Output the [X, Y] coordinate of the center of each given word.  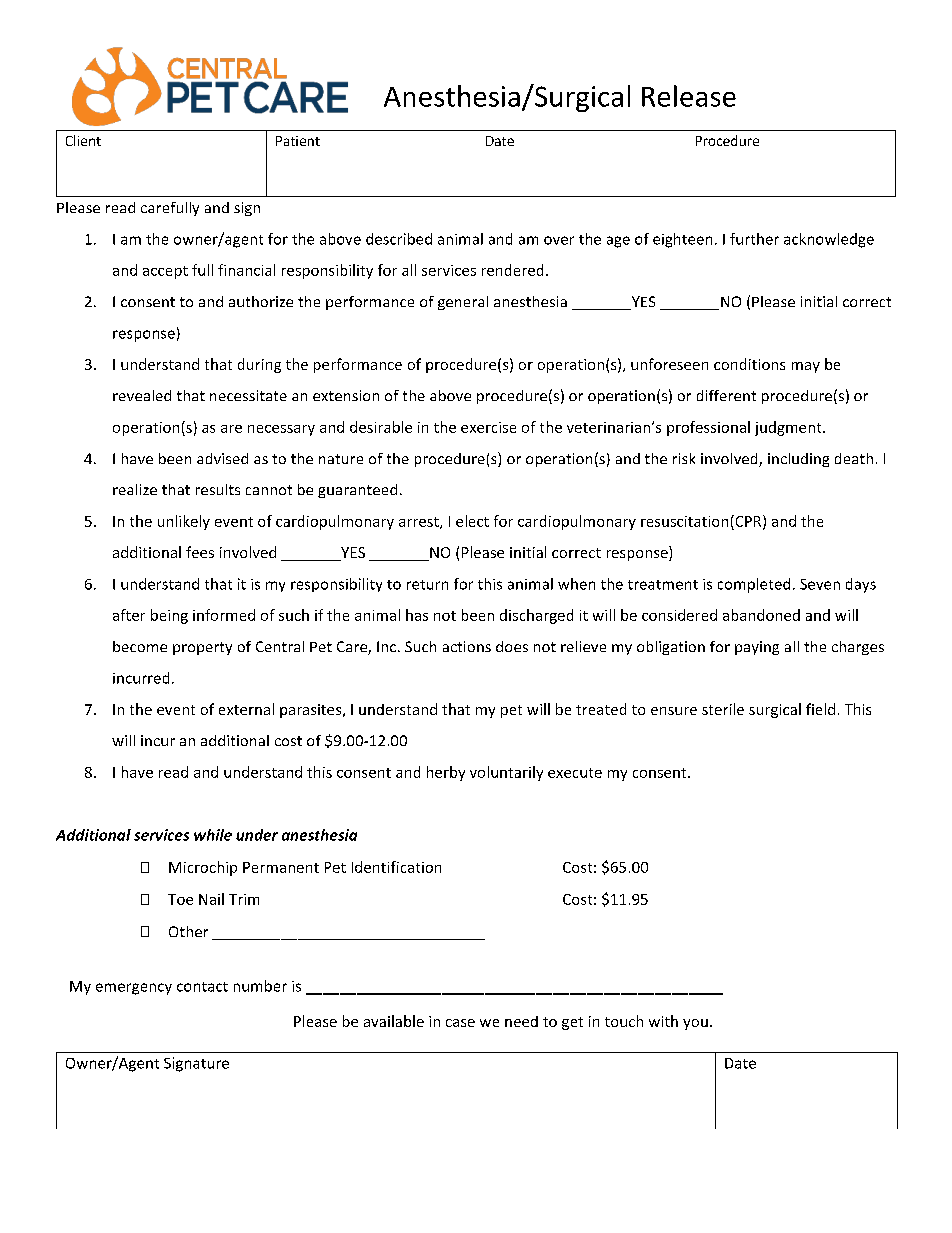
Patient [298, 141]
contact [202, 987]
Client [83, 140]
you [695, 1024]
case [460, 1023]
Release [689, 96]
